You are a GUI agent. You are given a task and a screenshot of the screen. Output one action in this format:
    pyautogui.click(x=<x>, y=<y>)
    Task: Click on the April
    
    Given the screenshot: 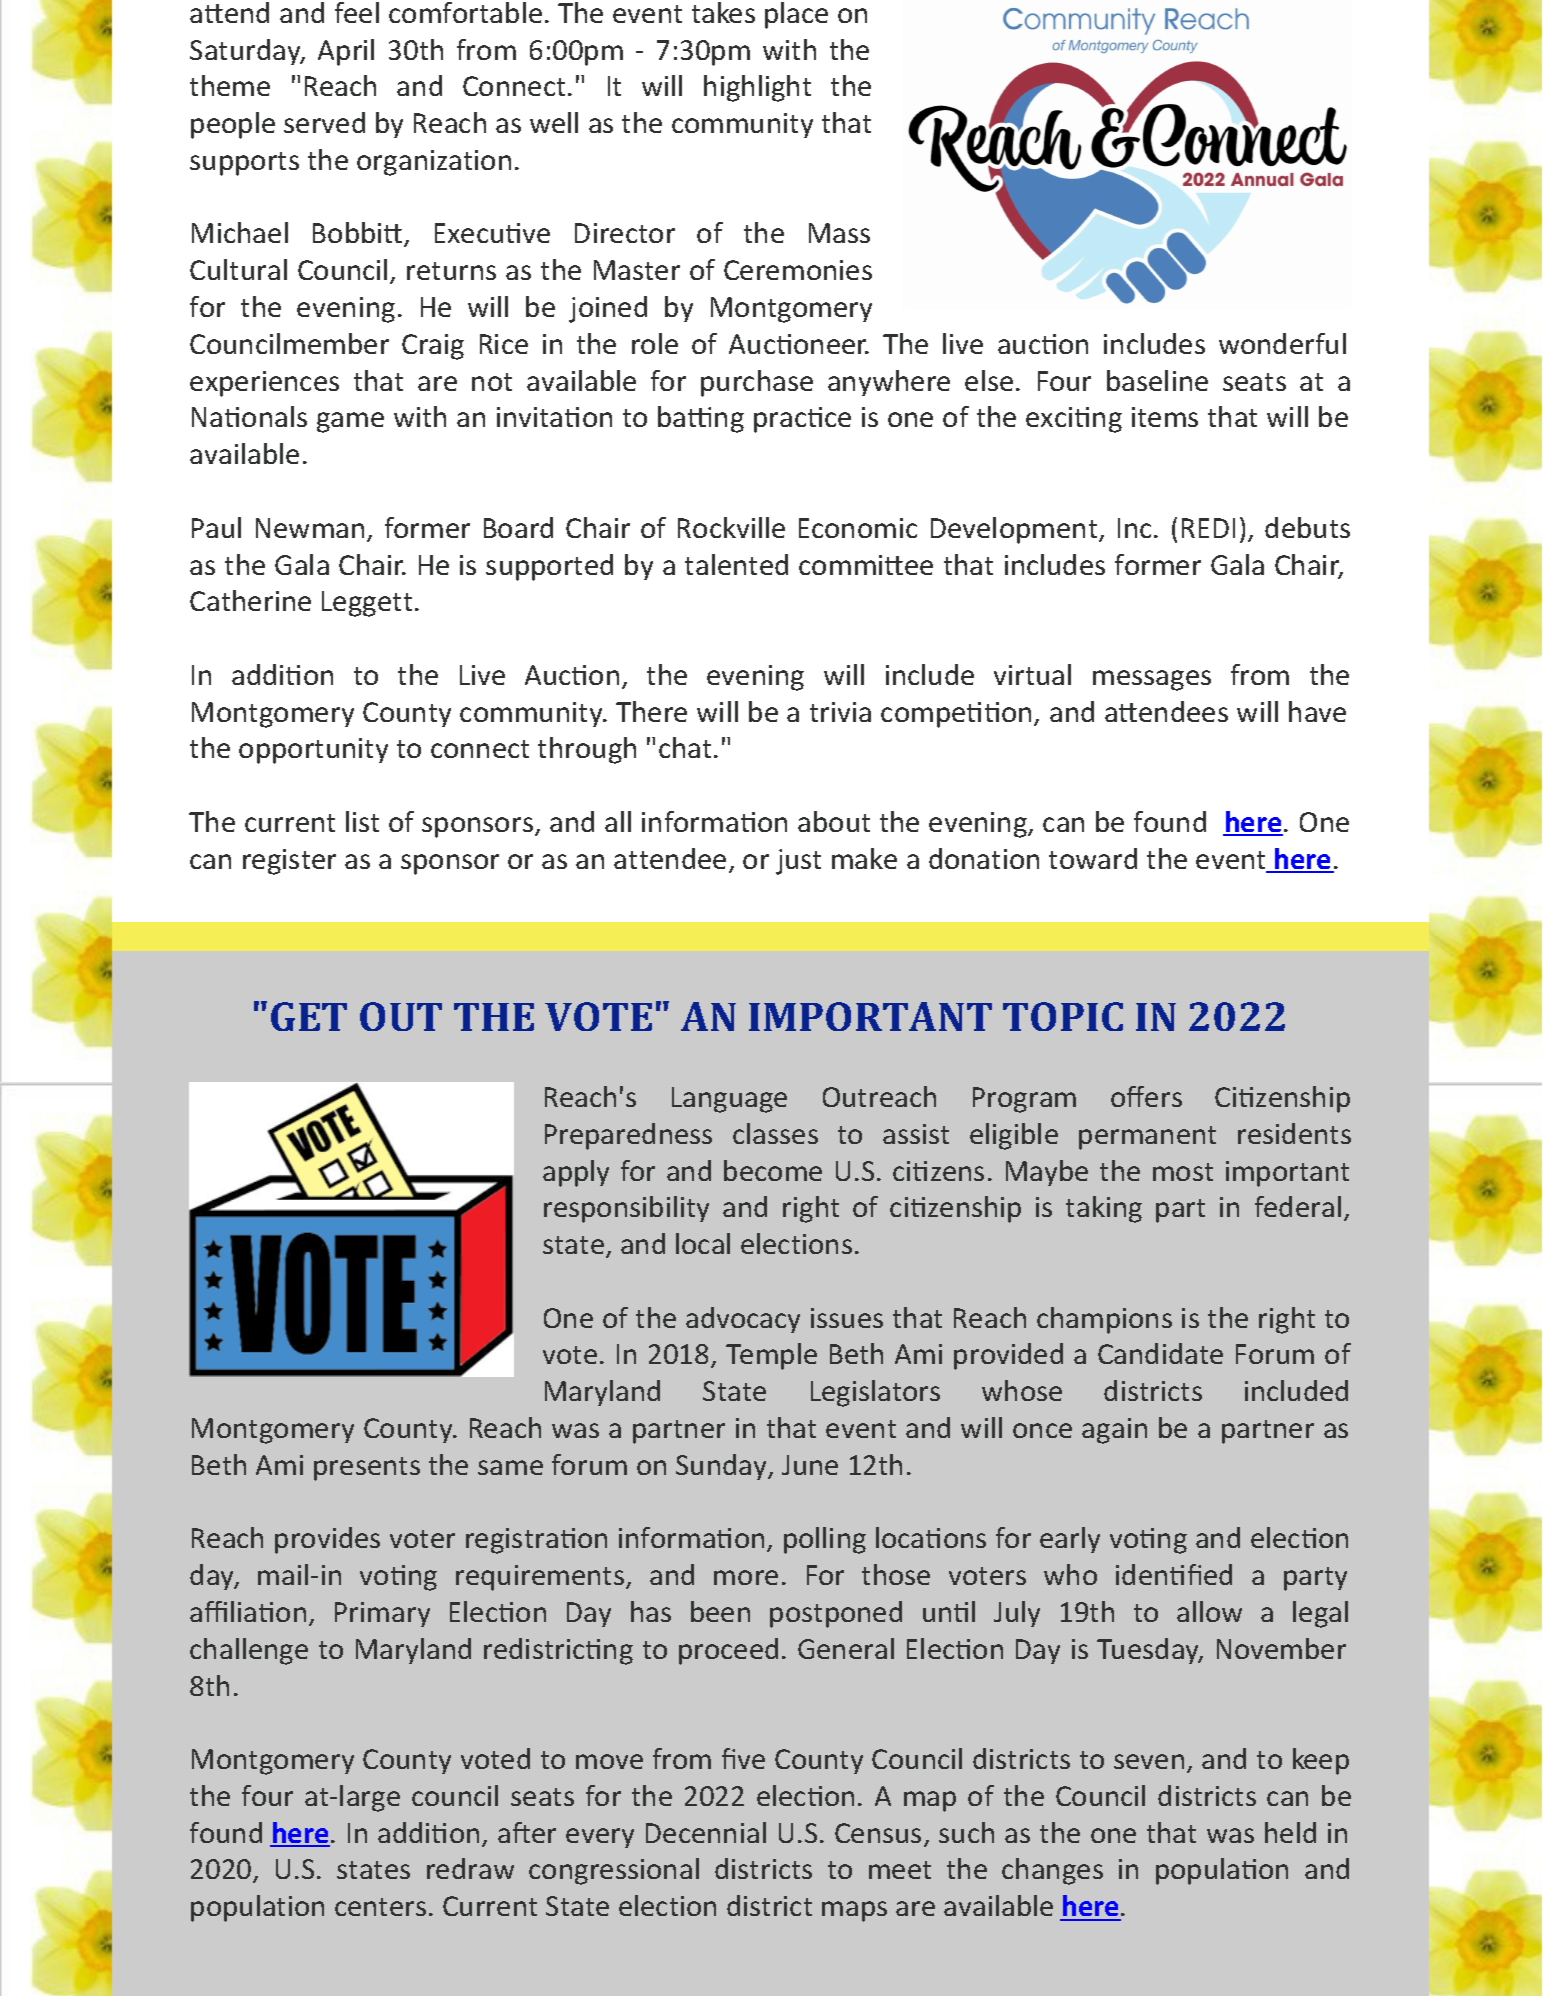 What is the action you would take?
    pyautogui.click(x=346, y=52)
